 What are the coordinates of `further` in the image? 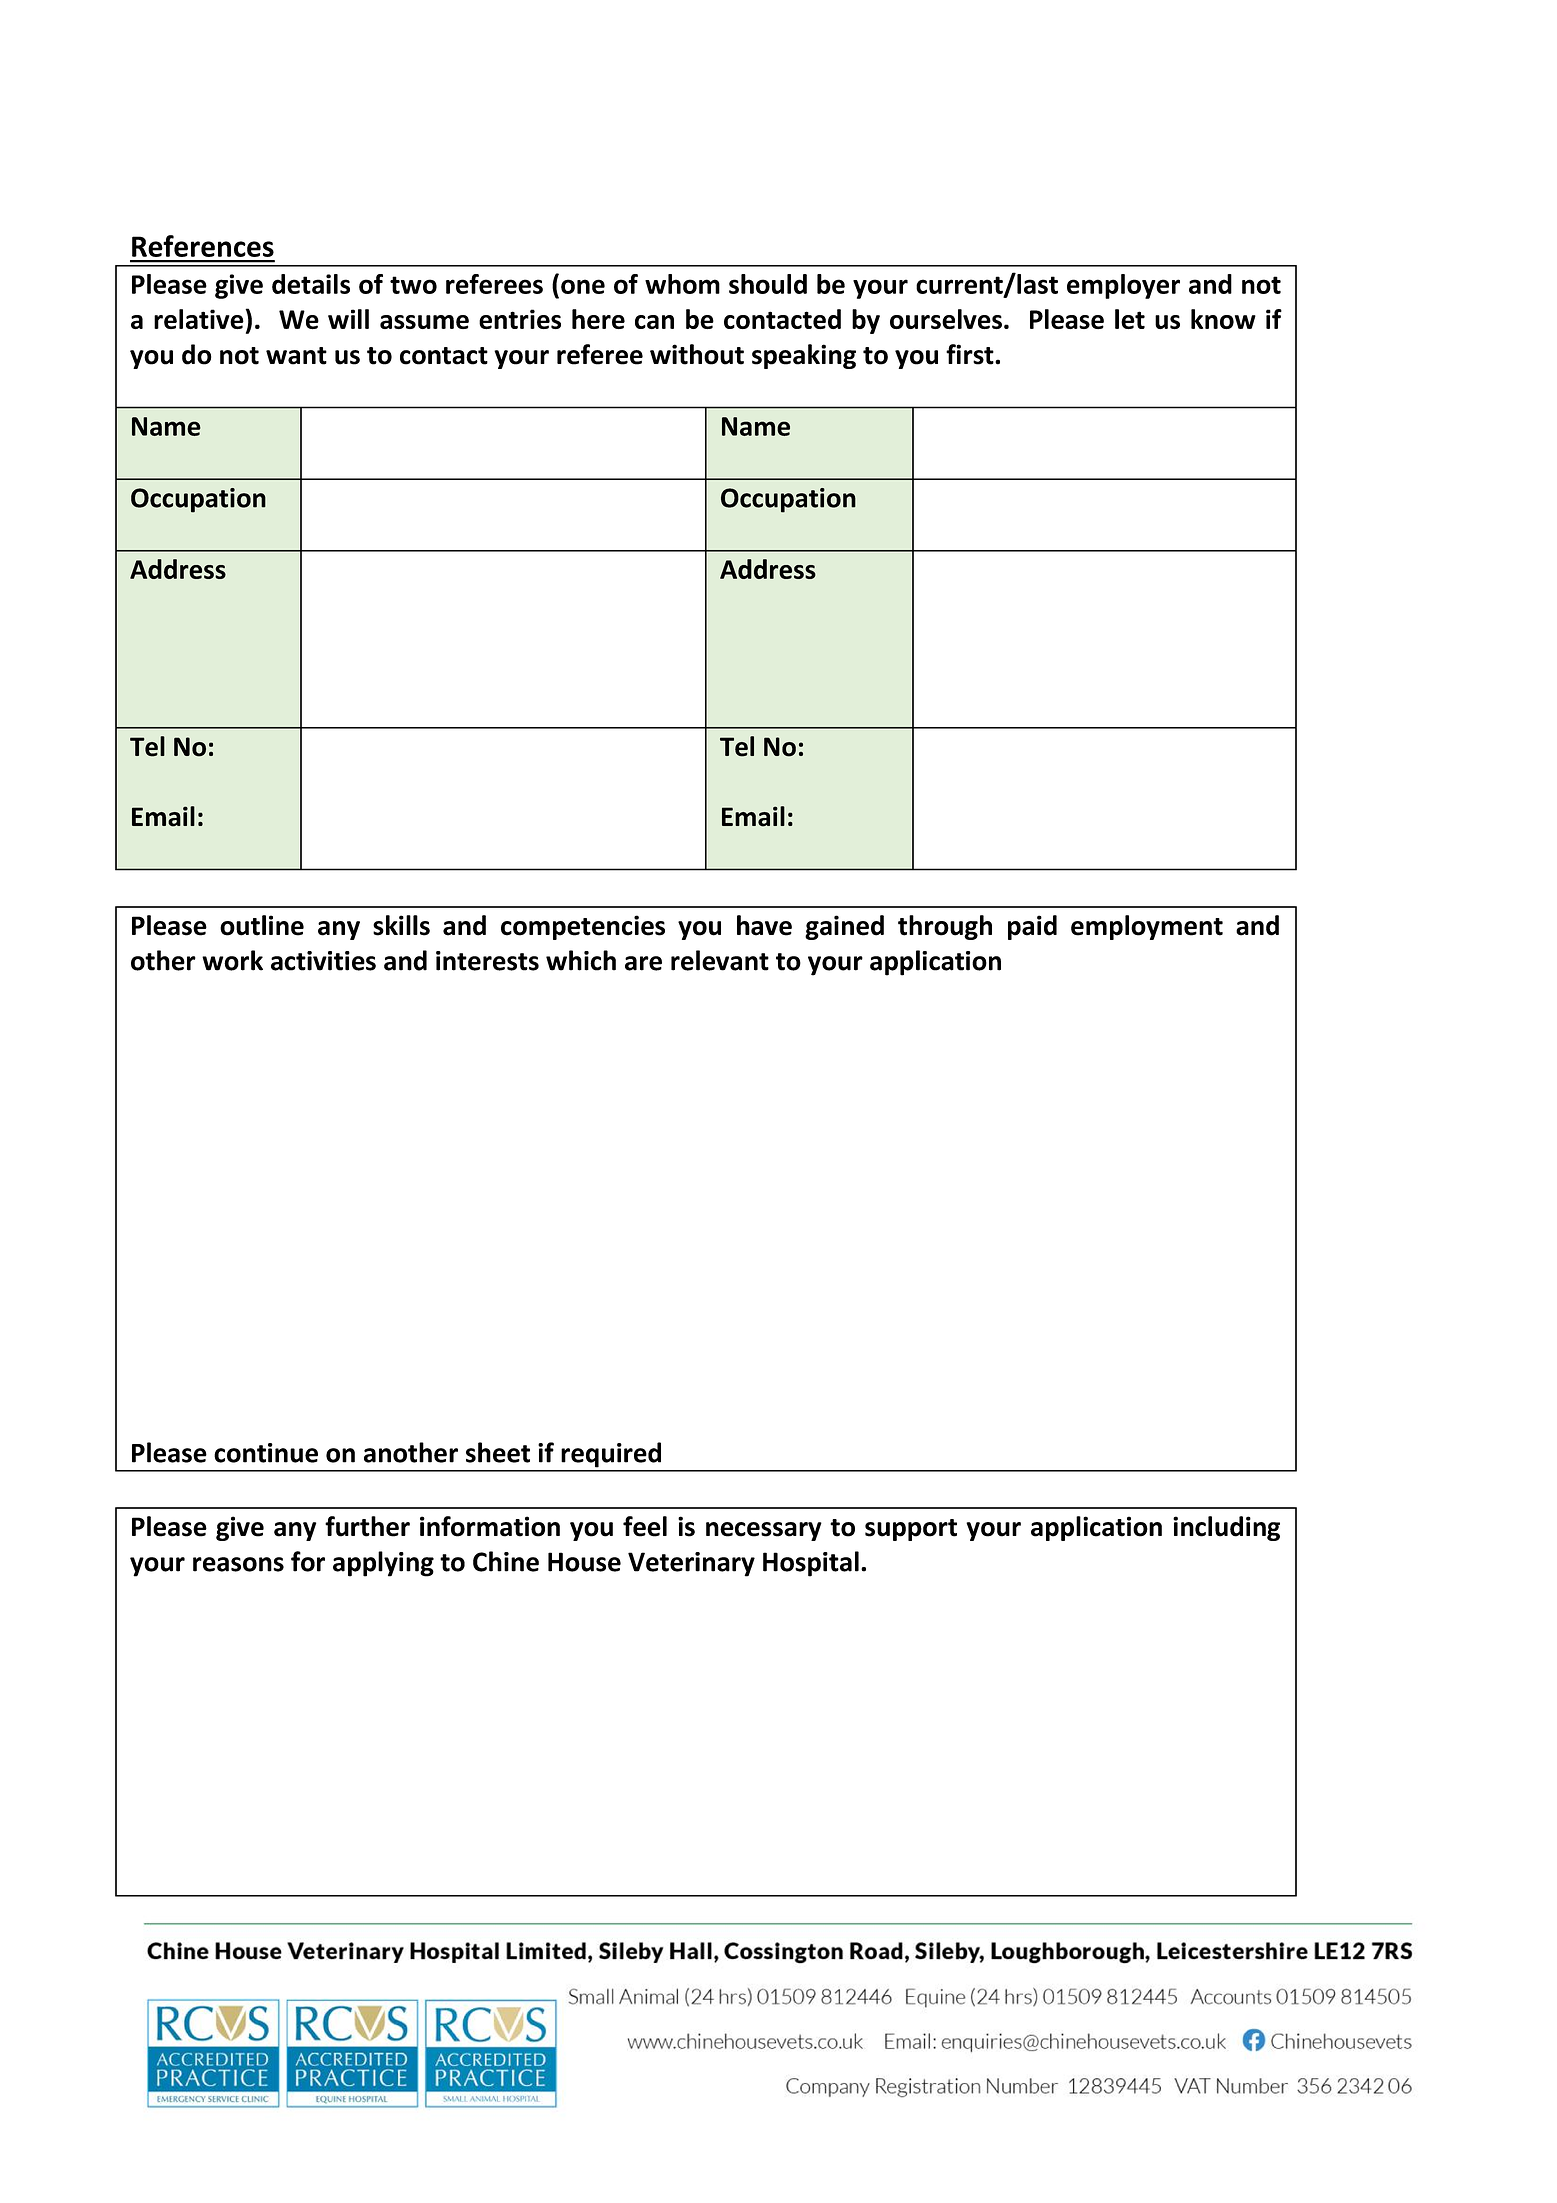 It's located at (367, 1526).
